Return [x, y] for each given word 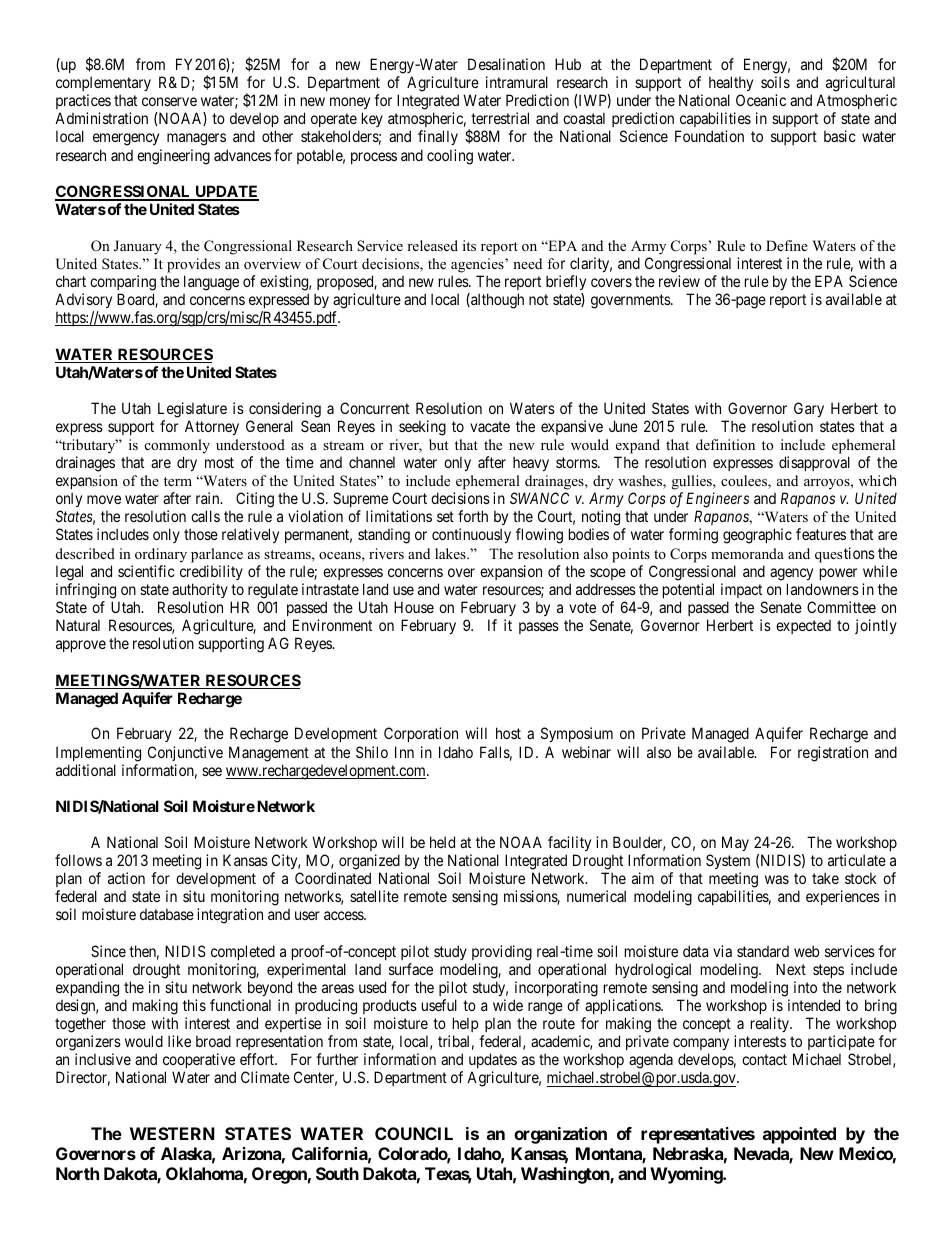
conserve [169, 101]
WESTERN [172, 1133]
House [414, 607]
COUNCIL [414, 1133]
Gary [809, 409]
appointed [799, 1135]
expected [803, 627]
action [126, 878]
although [496, 301]
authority [200, 590]
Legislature [192, 410]
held [442, 842]
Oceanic [761, 100]
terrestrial [500, 118]
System [728, 861]
